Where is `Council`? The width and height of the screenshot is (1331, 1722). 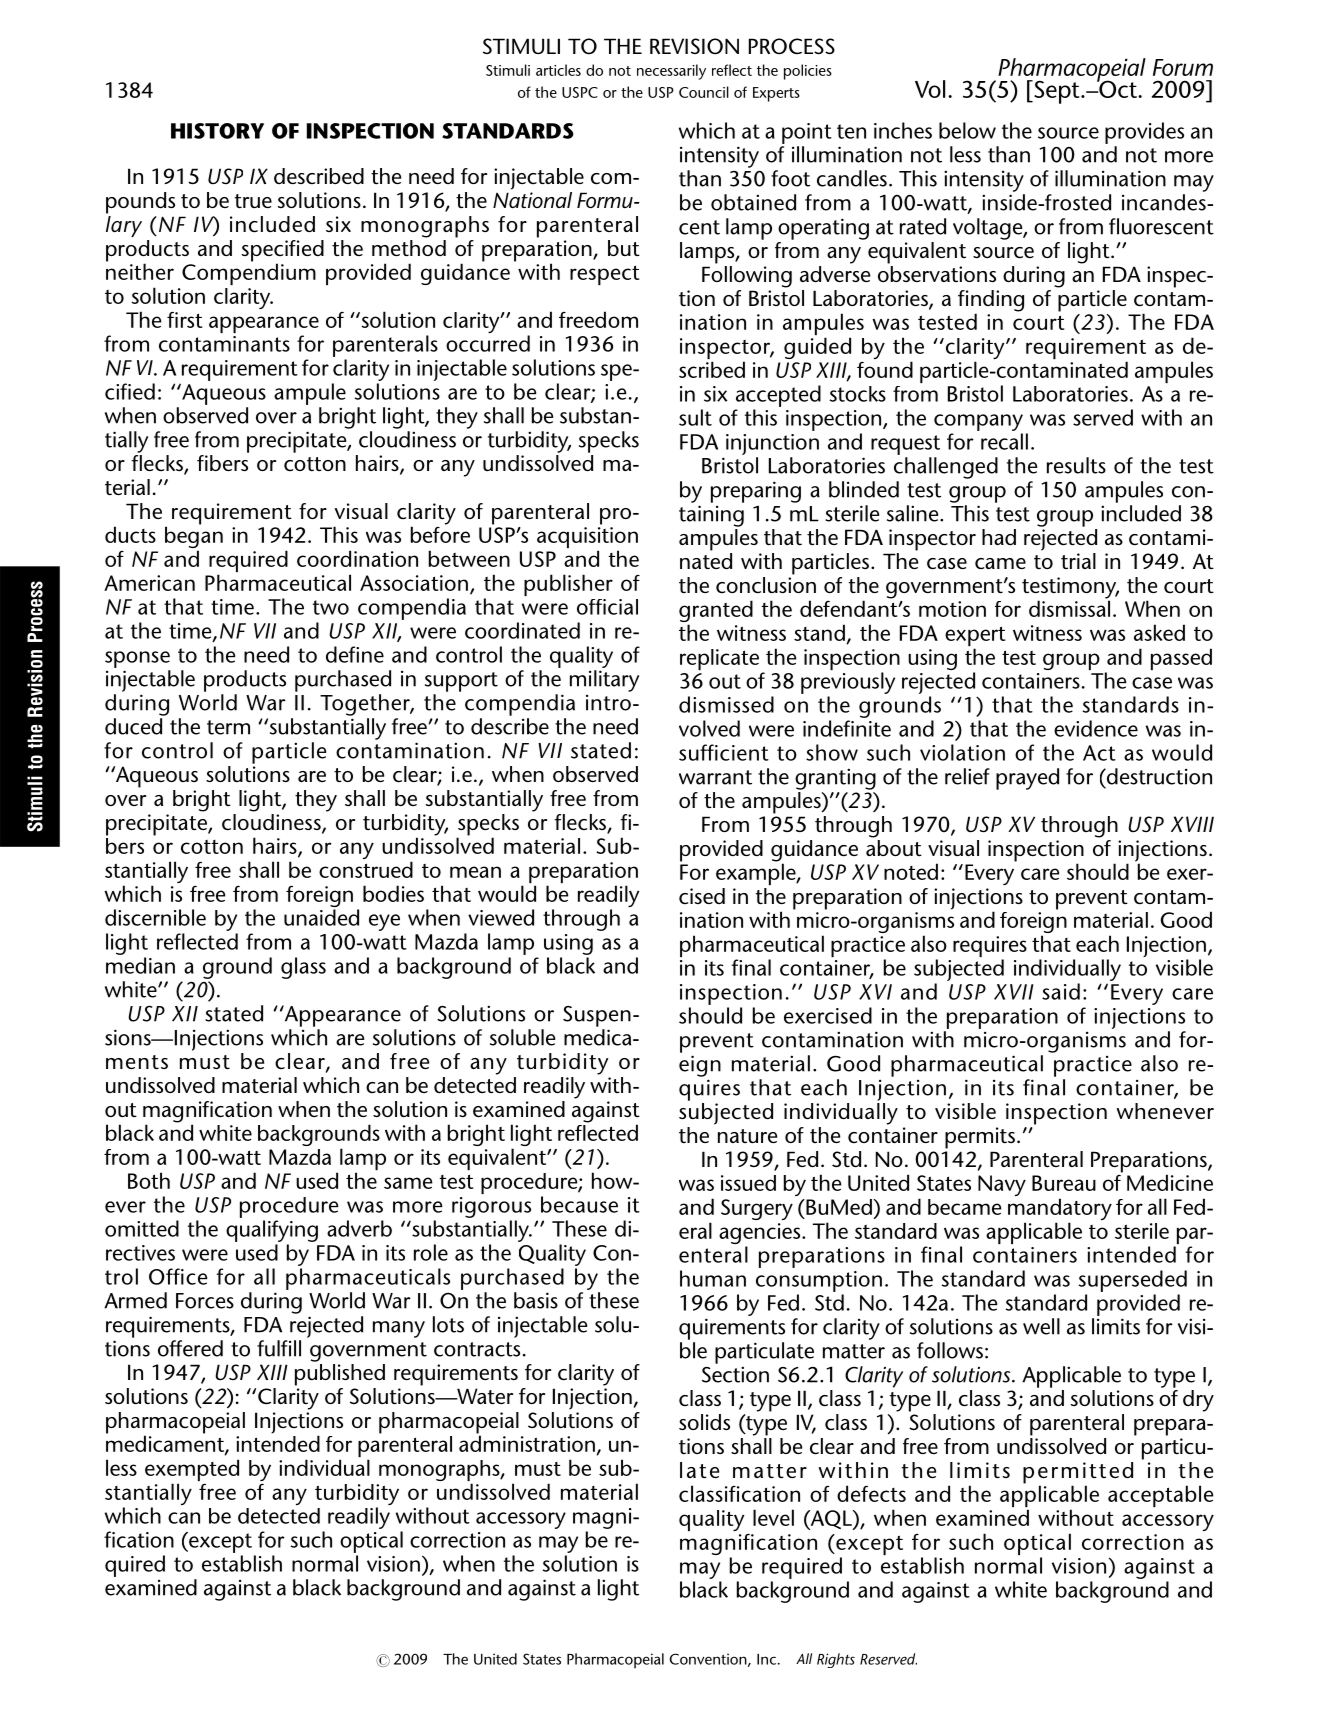 Council is located at coordinates (704, 92).
